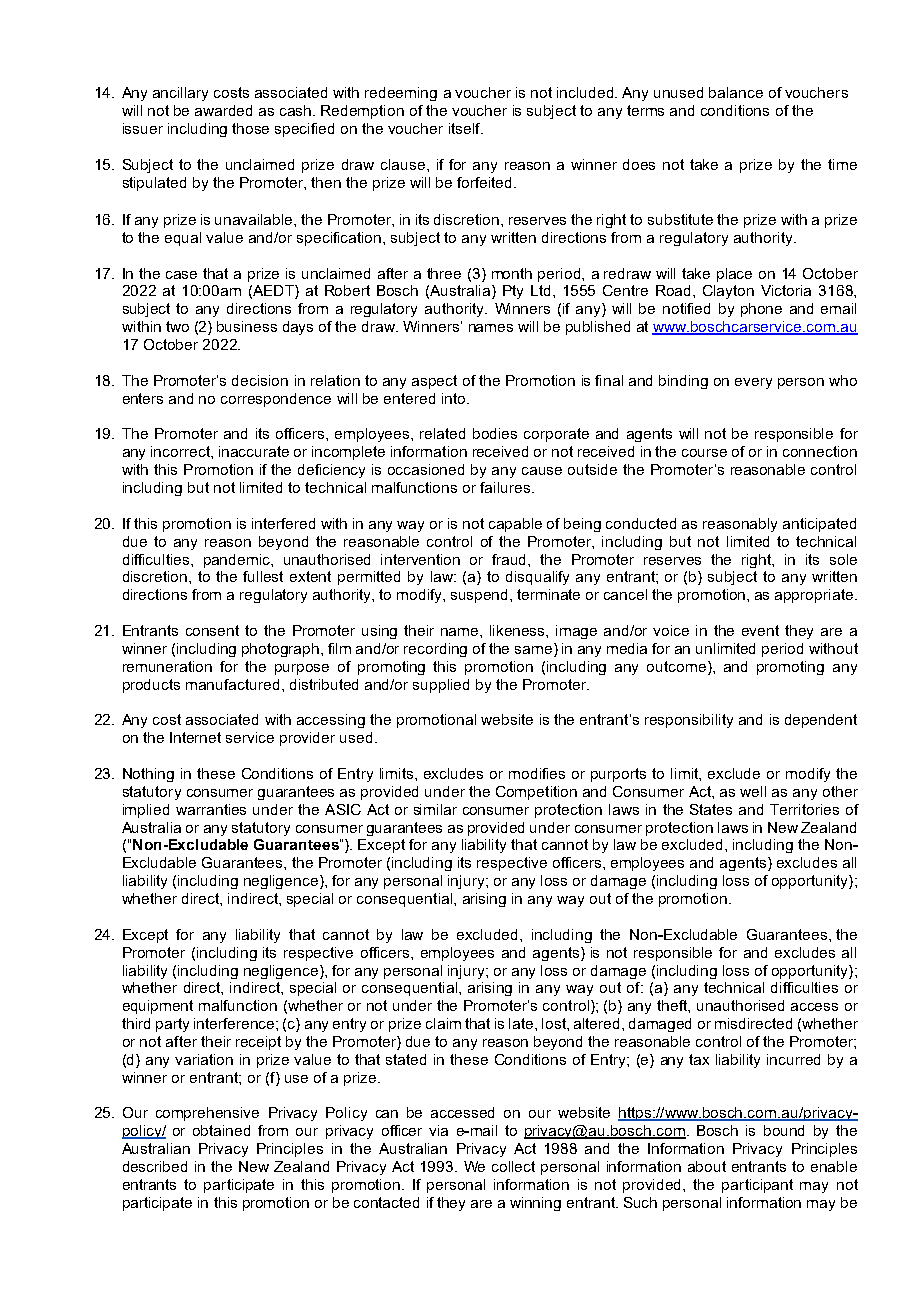  Describe the element at coordinates (736, 92) in the screenshot. I see `balance` at that location.
